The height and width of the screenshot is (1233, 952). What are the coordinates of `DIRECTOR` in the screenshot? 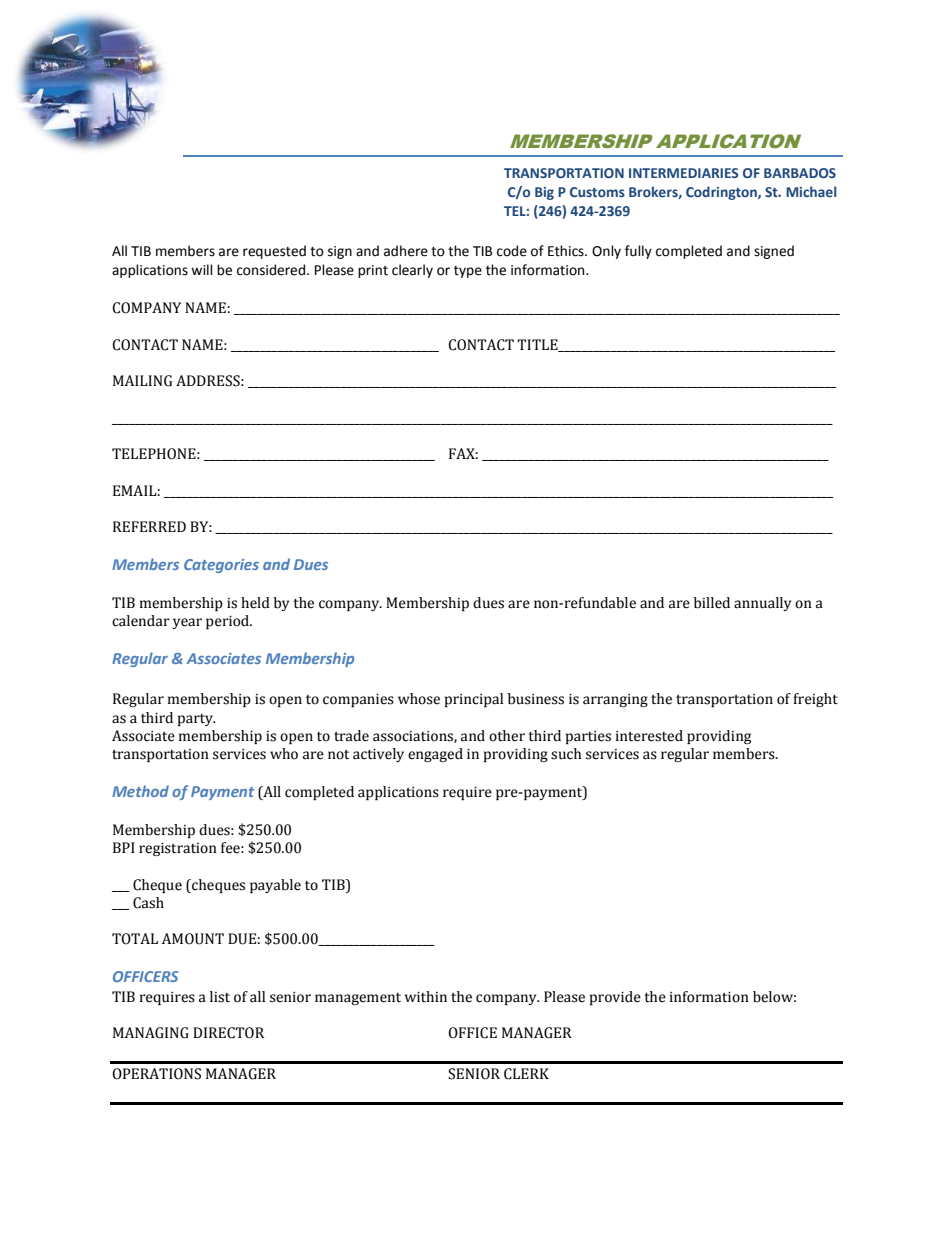 It's located at (228, 1033).
